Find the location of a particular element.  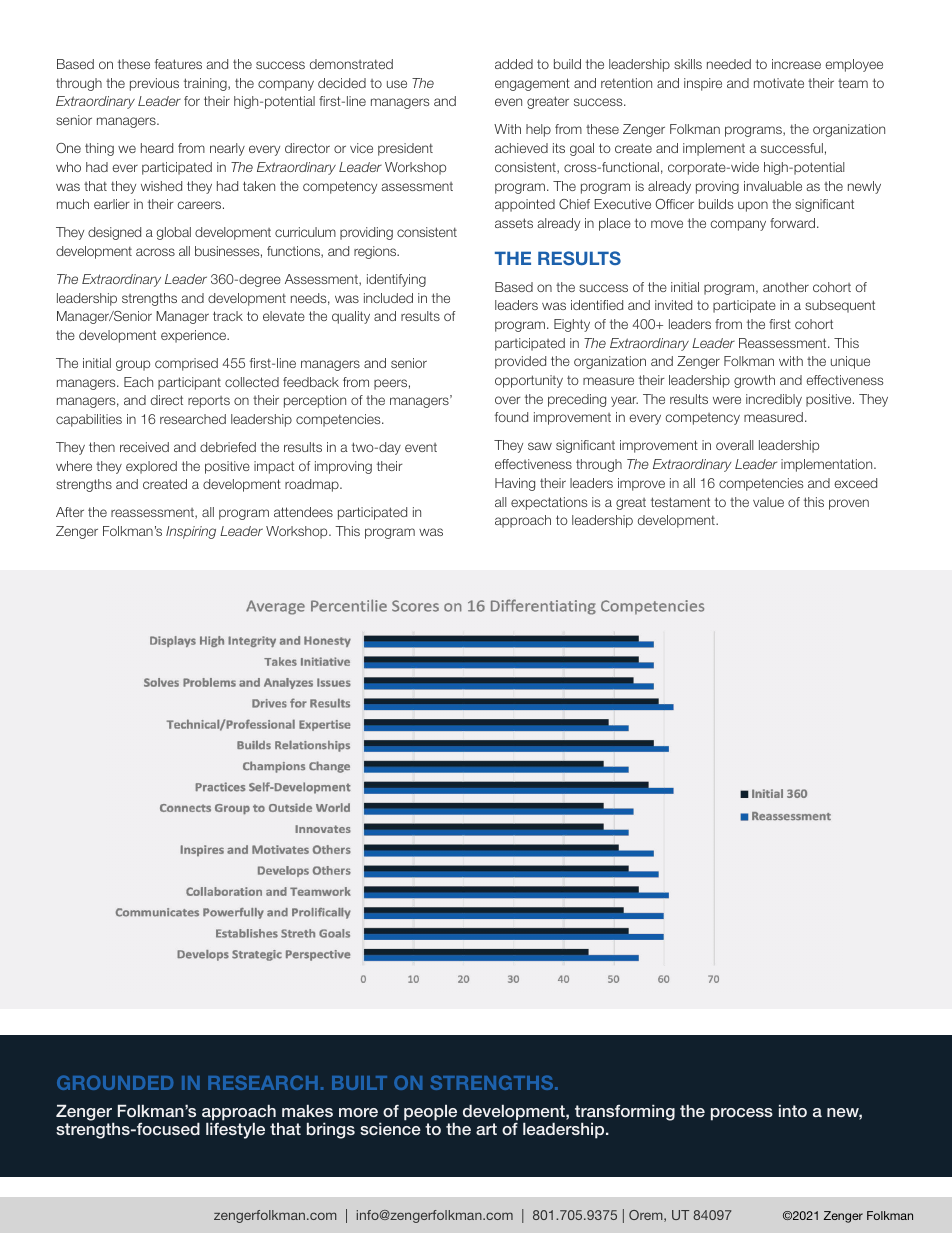

BUILT is located at coordinates (359, 1083).
